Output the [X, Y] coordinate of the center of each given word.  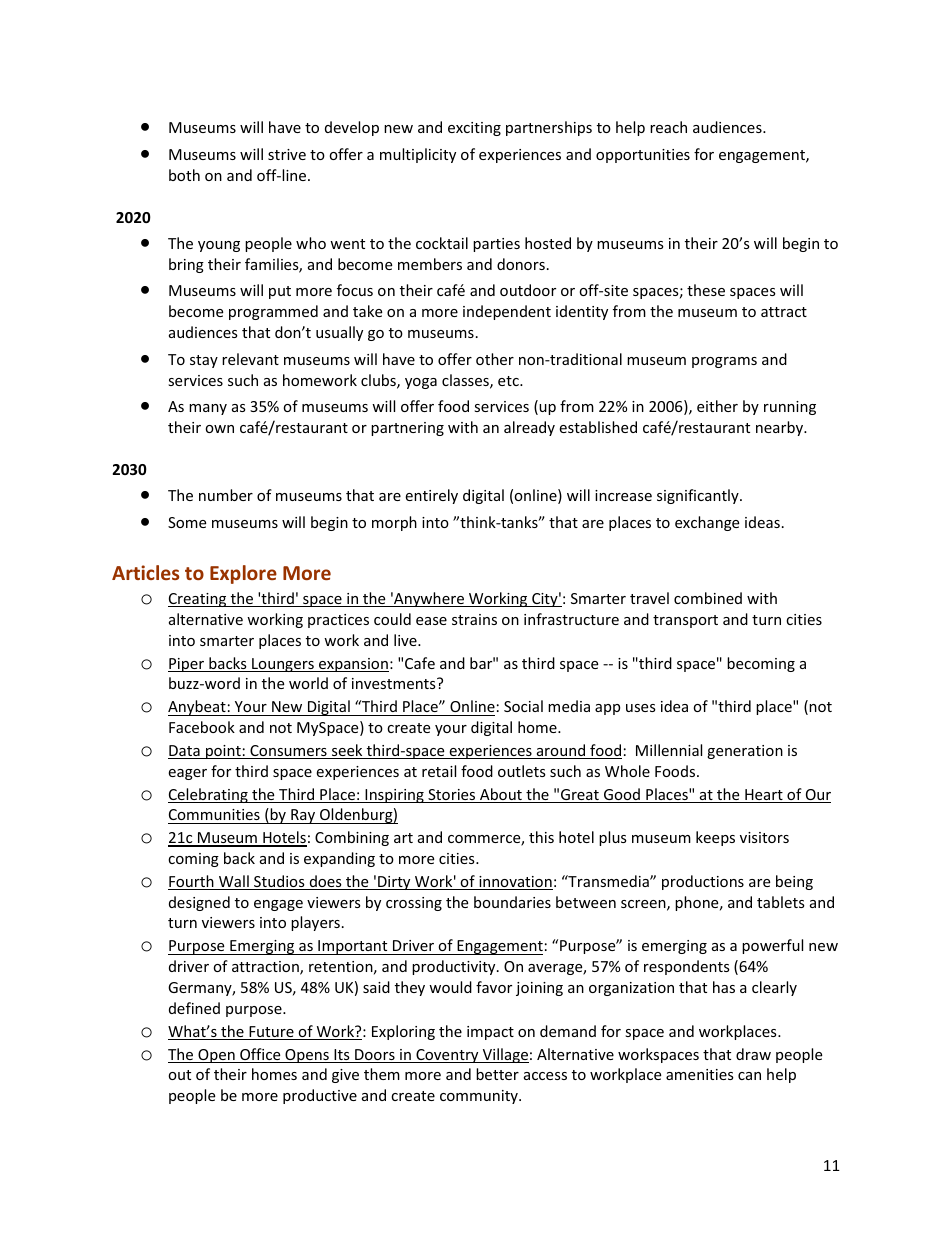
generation [745, 752]
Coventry [447, 1056]
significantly [699, 496]
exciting [474, 129]
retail [439, 771]
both [184, 175]
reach [668, 127]
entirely [431, 496]
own [219, 429]
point [223, 752]
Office [260, 1055]
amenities [700, 1074]
